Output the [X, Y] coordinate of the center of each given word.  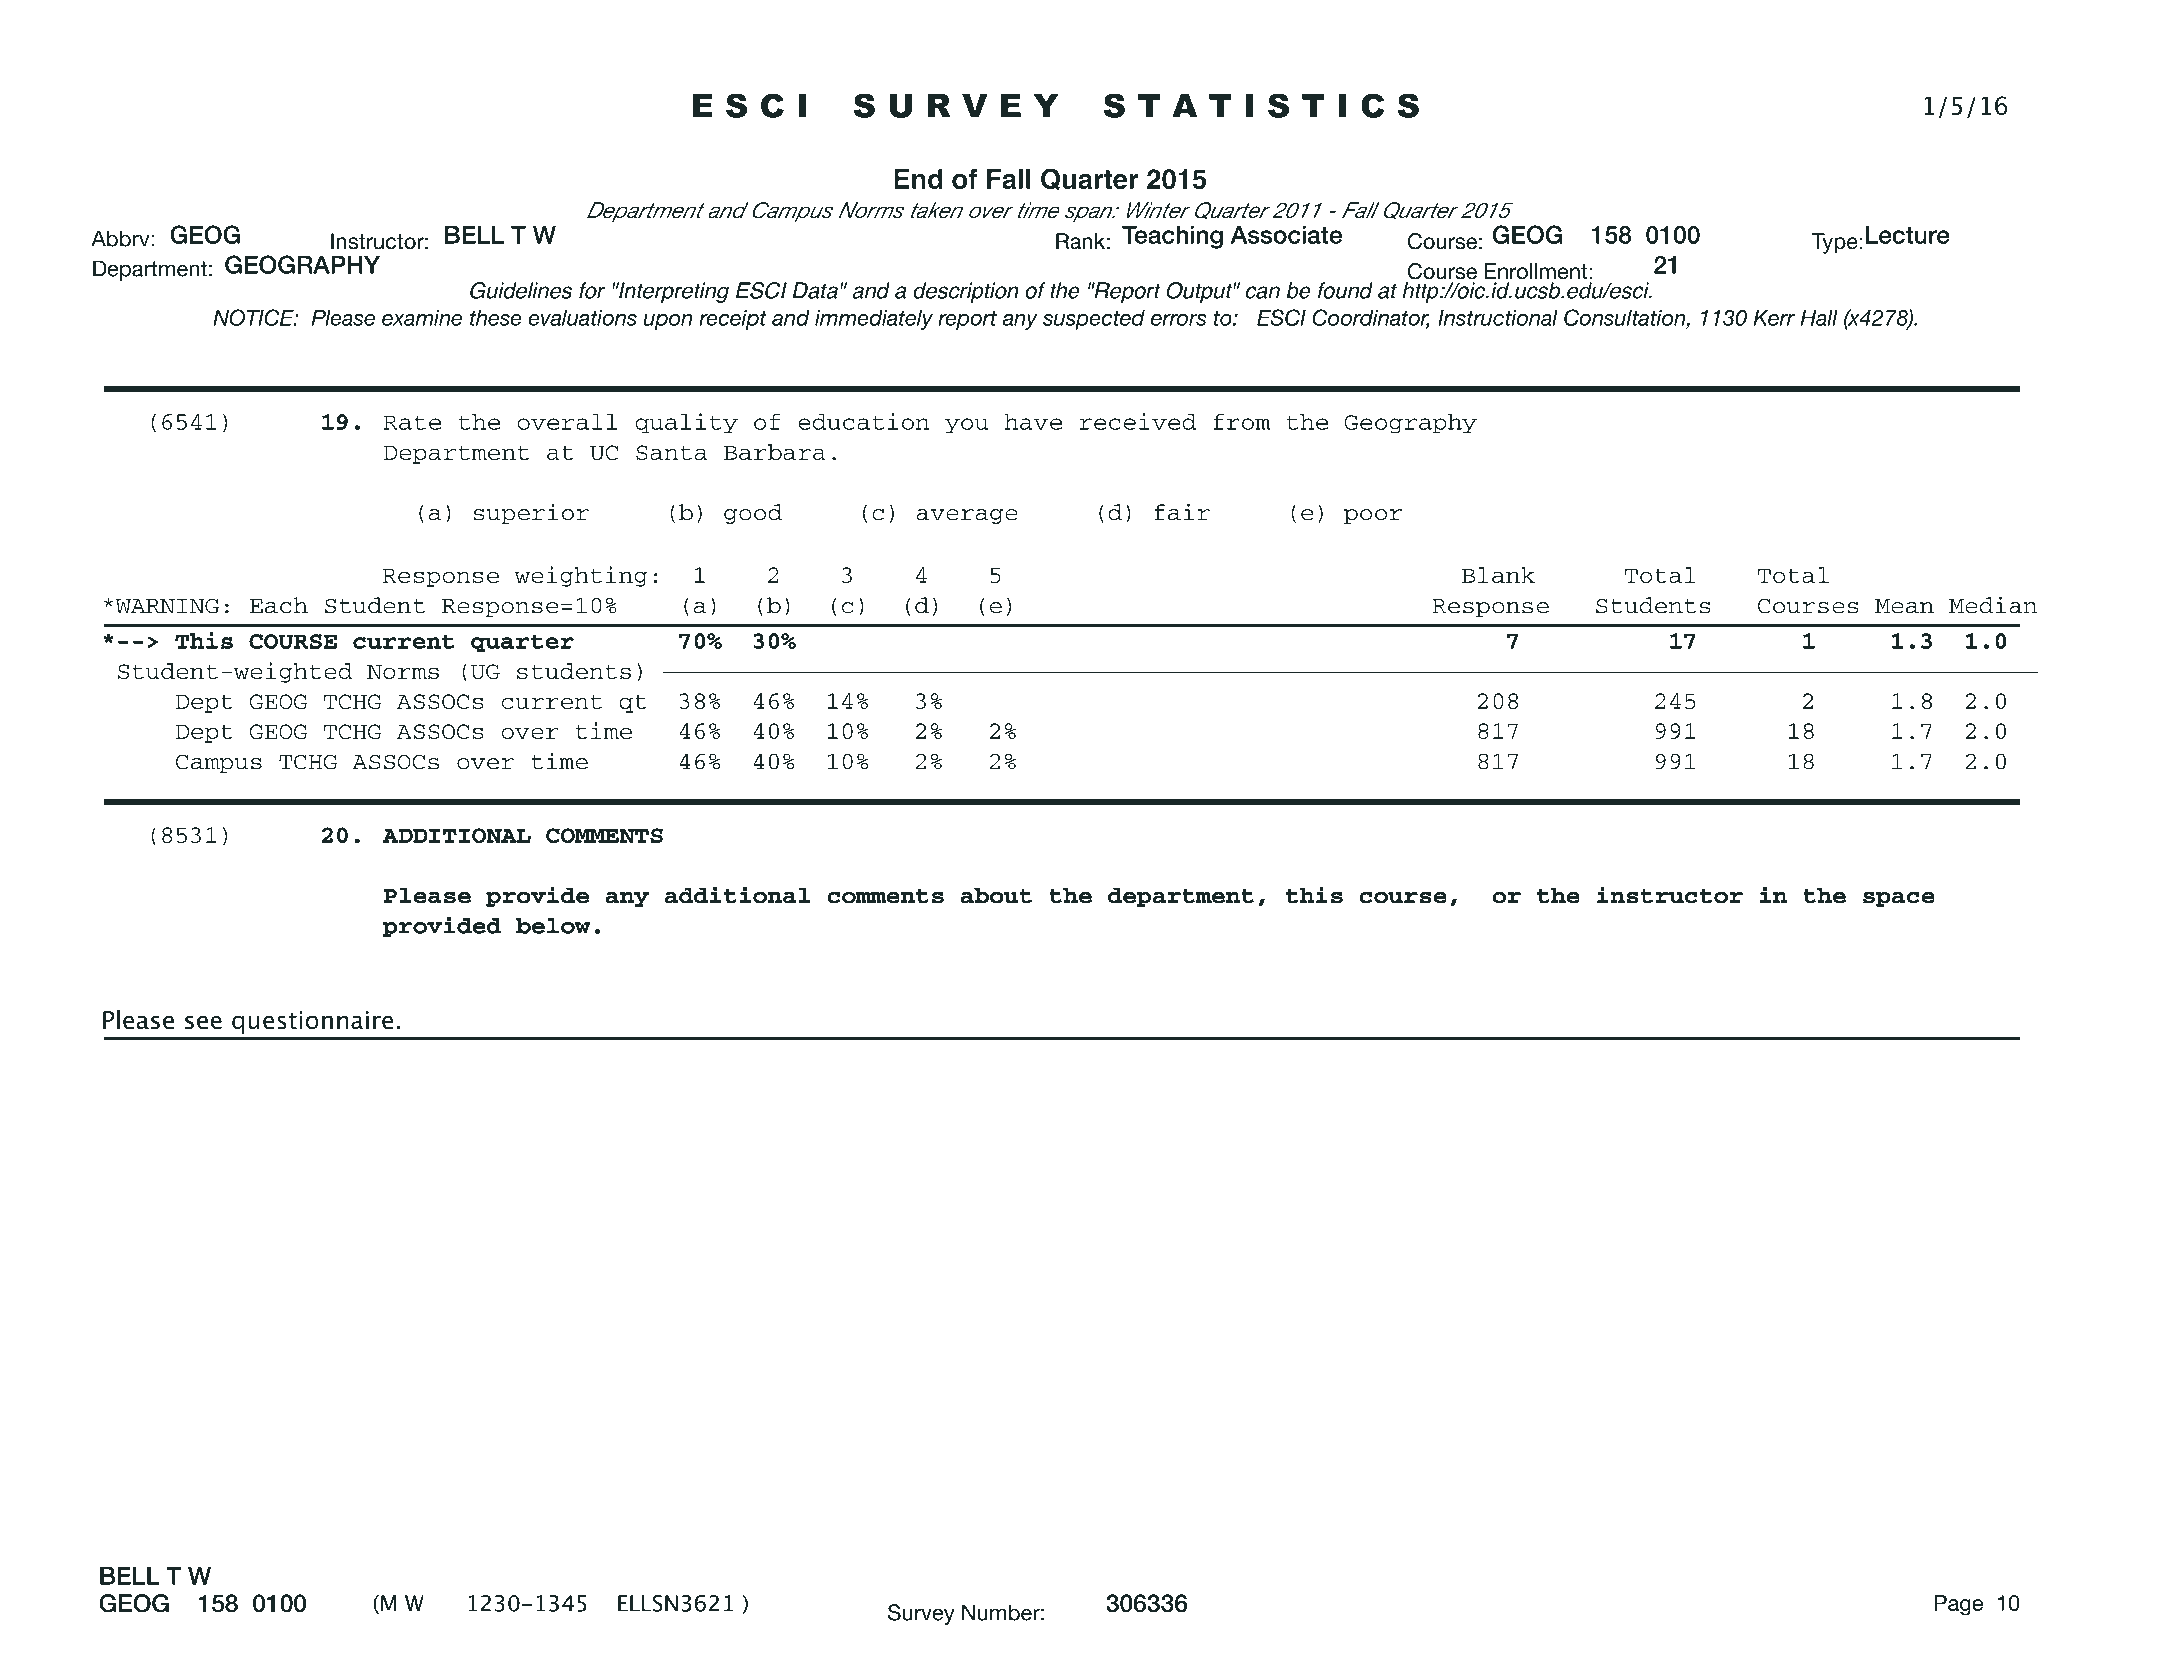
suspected [1094, 320]
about [996, 895]
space [1899, 899]
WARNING [167, 606]
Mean [1904, 606]
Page [1959, 1605]
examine [422, 318]
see [203, 1022]
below [553, 926]
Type [1835, 243]
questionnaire [312, 1022]
